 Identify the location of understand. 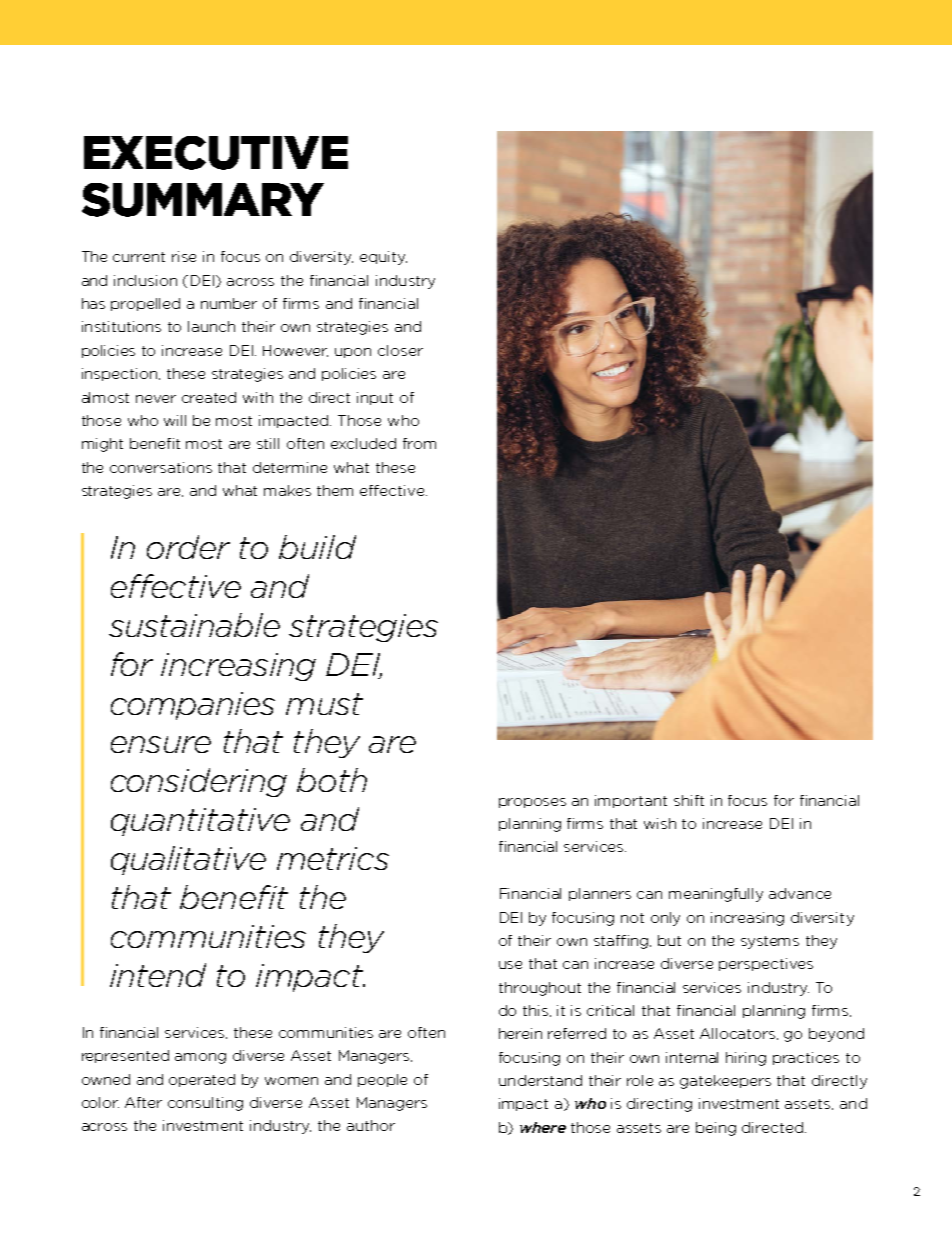
(540, 1080).
